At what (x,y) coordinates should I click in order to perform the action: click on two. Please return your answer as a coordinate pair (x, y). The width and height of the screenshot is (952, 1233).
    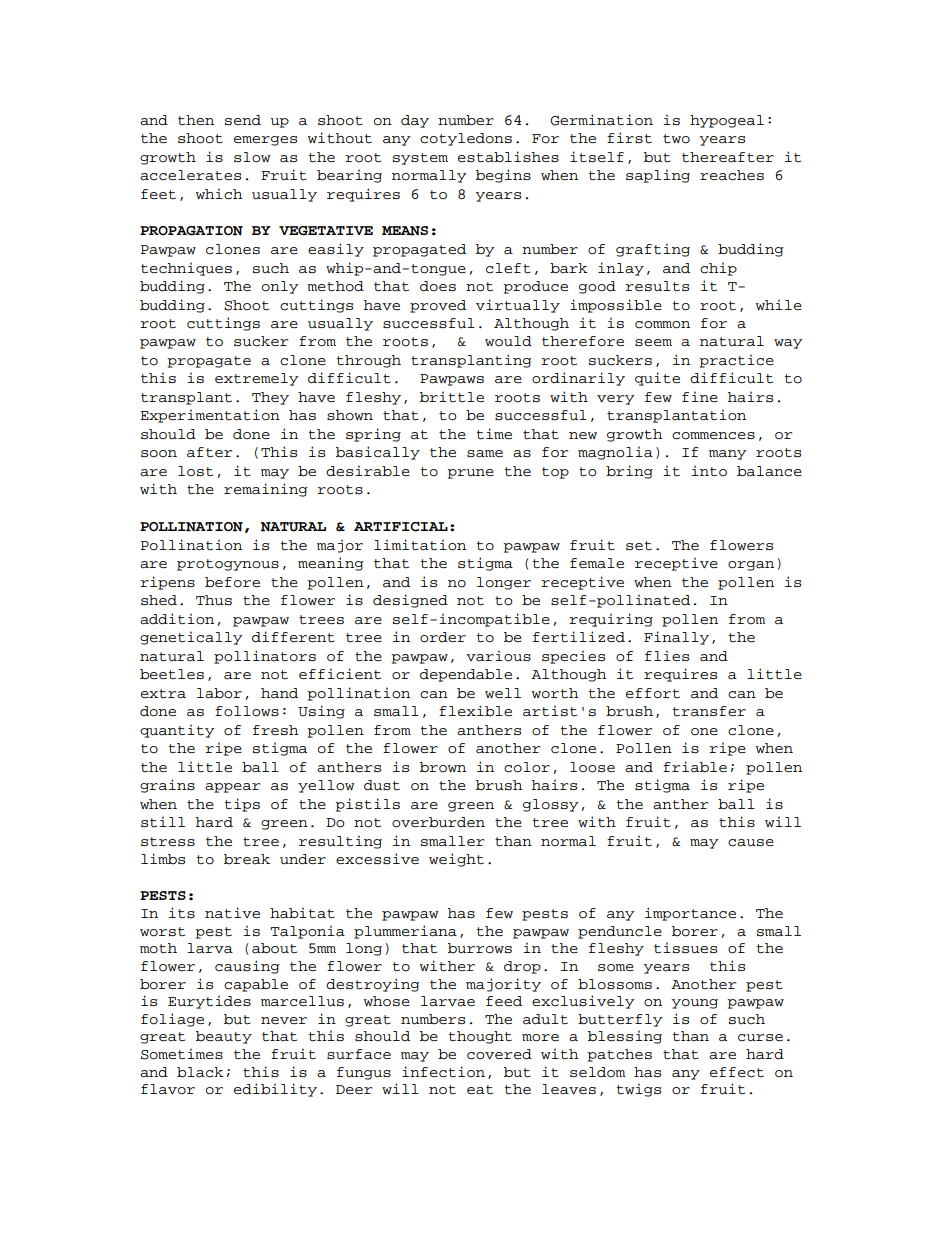
    Looking at the image, I should click on (676, 139).
